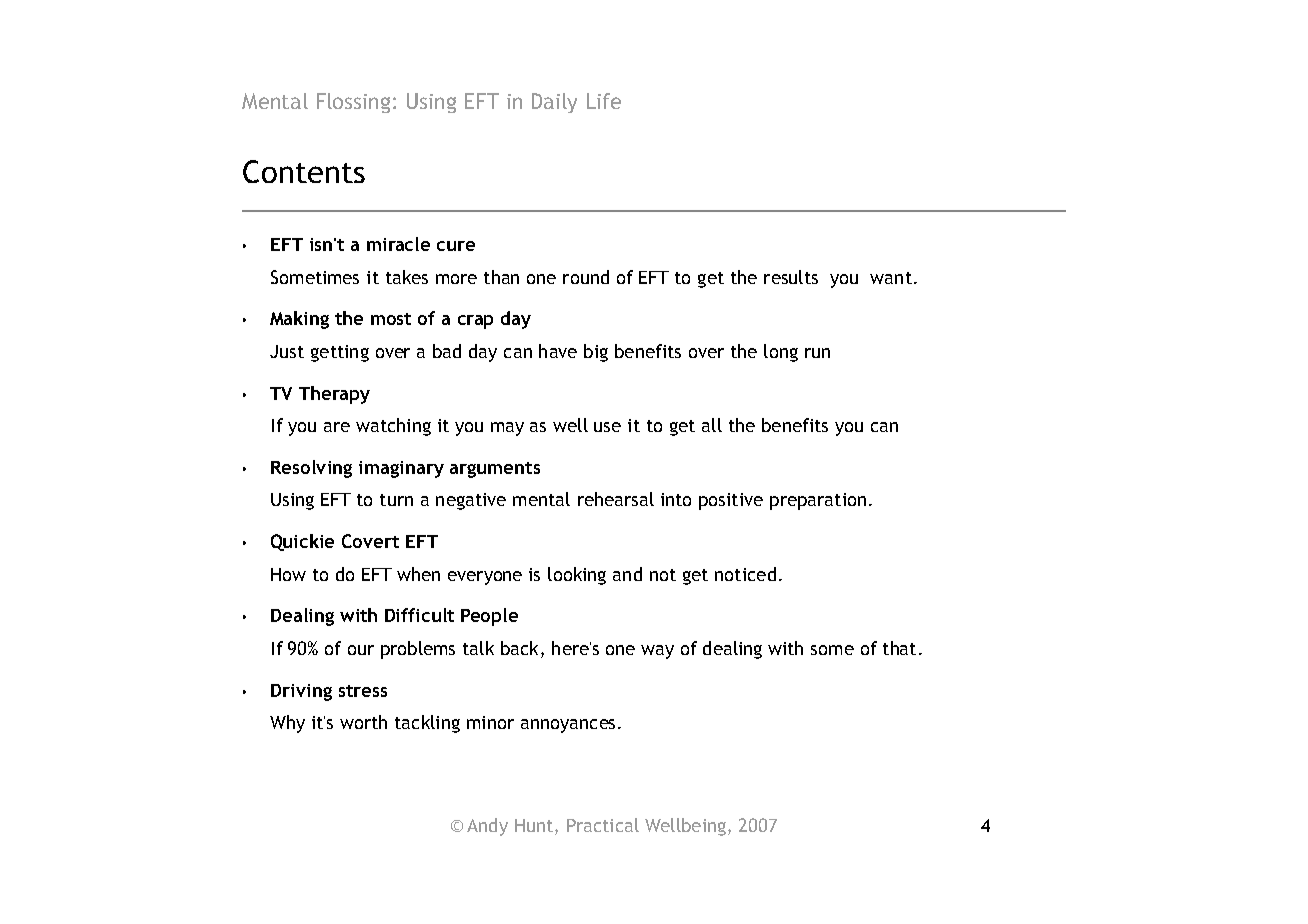  What do you see at coordinates (791, 277) in the screenshot?
I see `results` at bounding box center [791, 277].
